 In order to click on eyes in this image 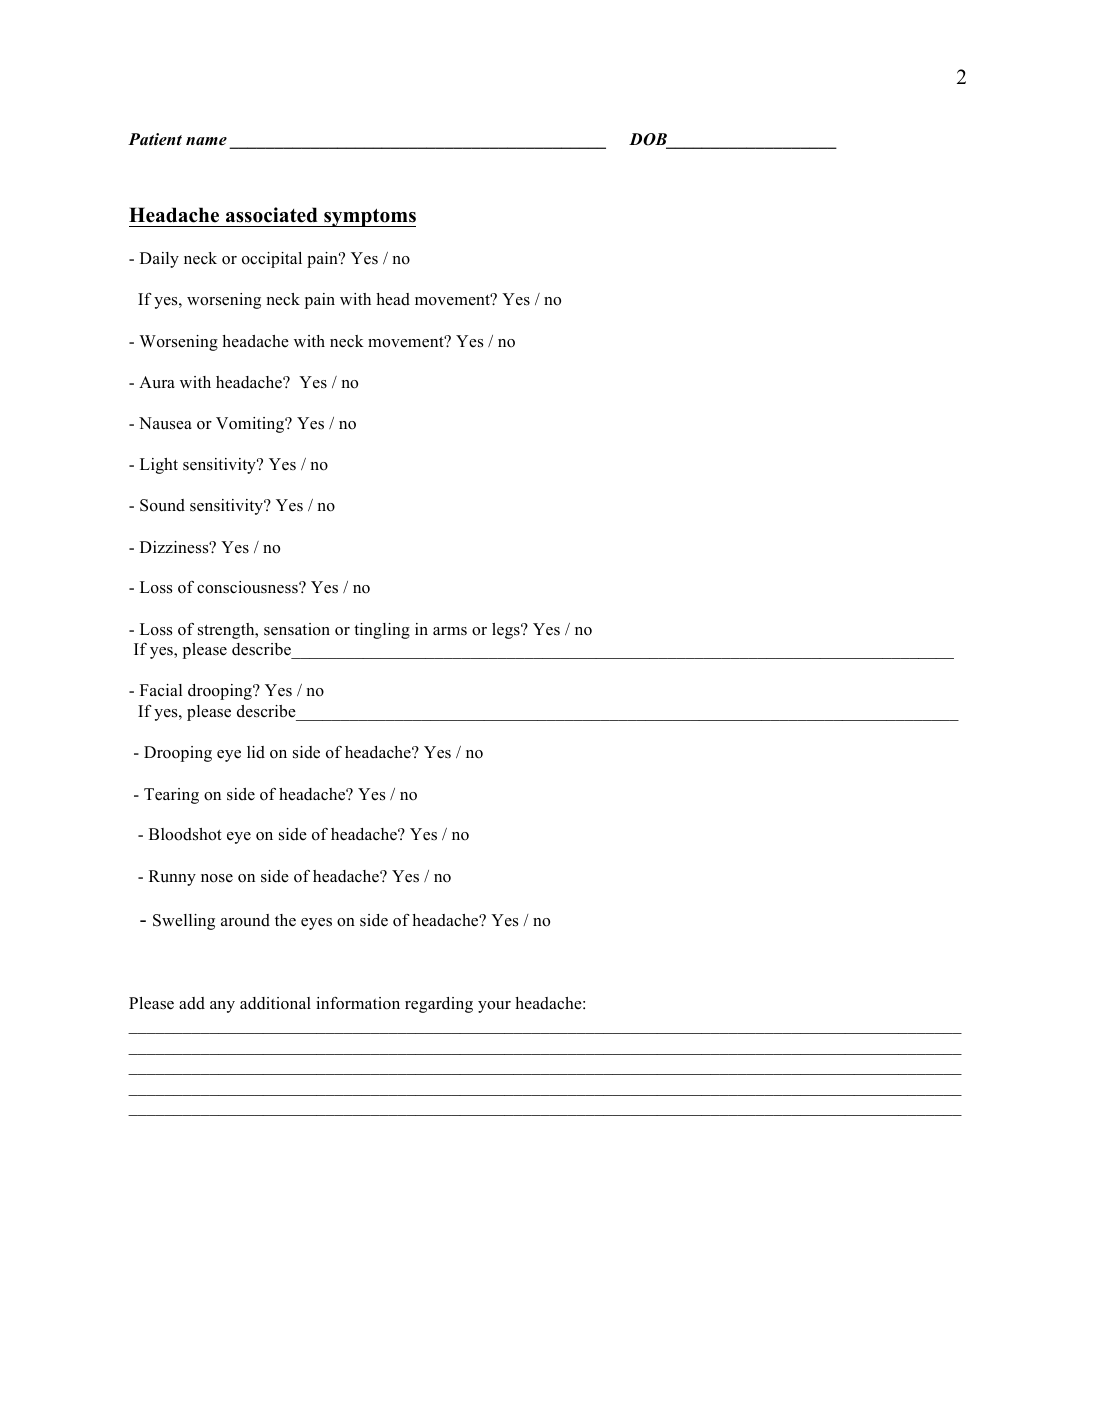, I will do `click(316, 924)`.
